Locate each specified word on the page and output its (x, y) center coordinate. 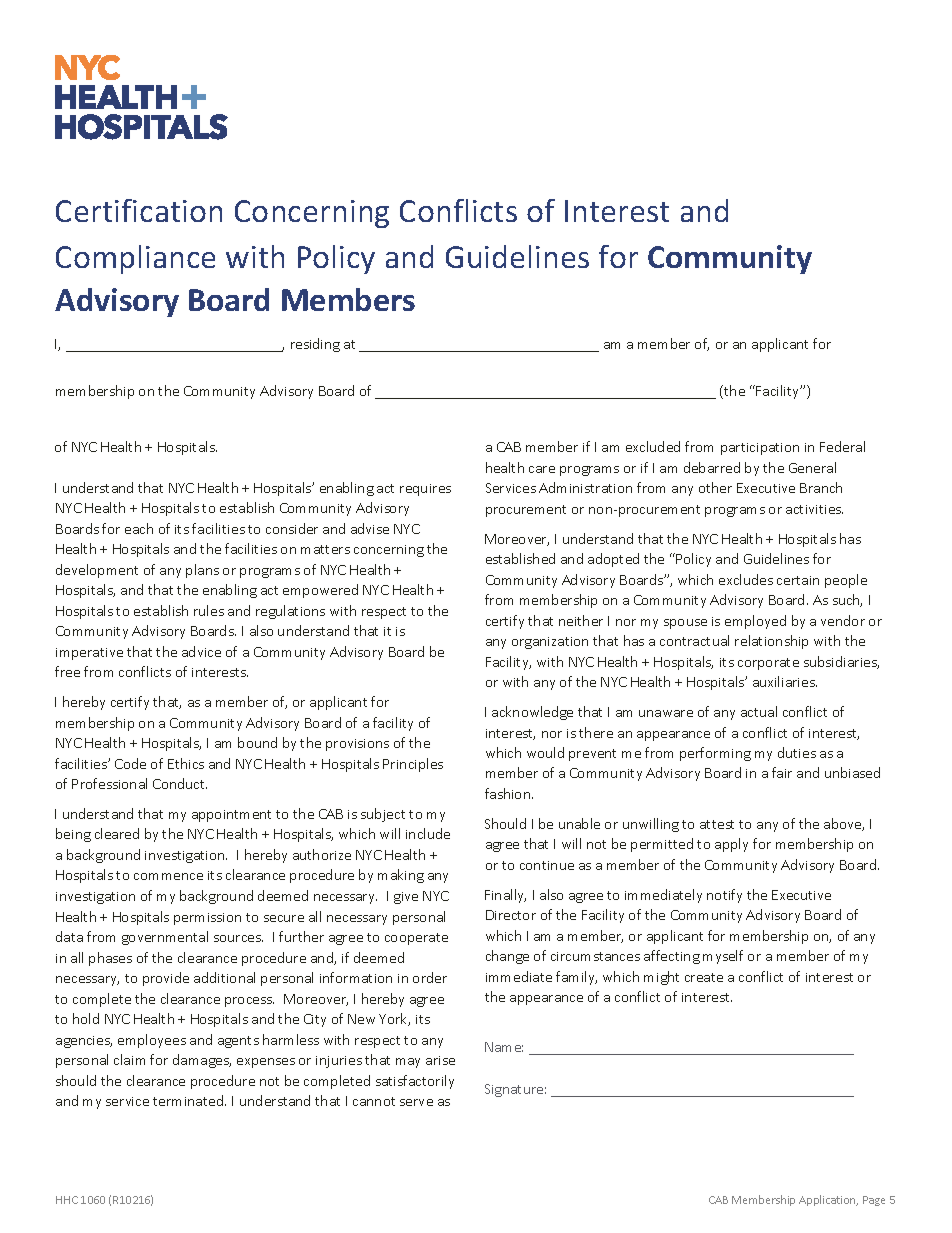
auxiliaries (785, 681)
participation (760, 449)
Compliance (135, 259)
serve (416, 1102)
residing (315, 345)
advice (201, 651)
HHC (67, 1200)
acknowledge (532, 713)
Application (828, 1200)
